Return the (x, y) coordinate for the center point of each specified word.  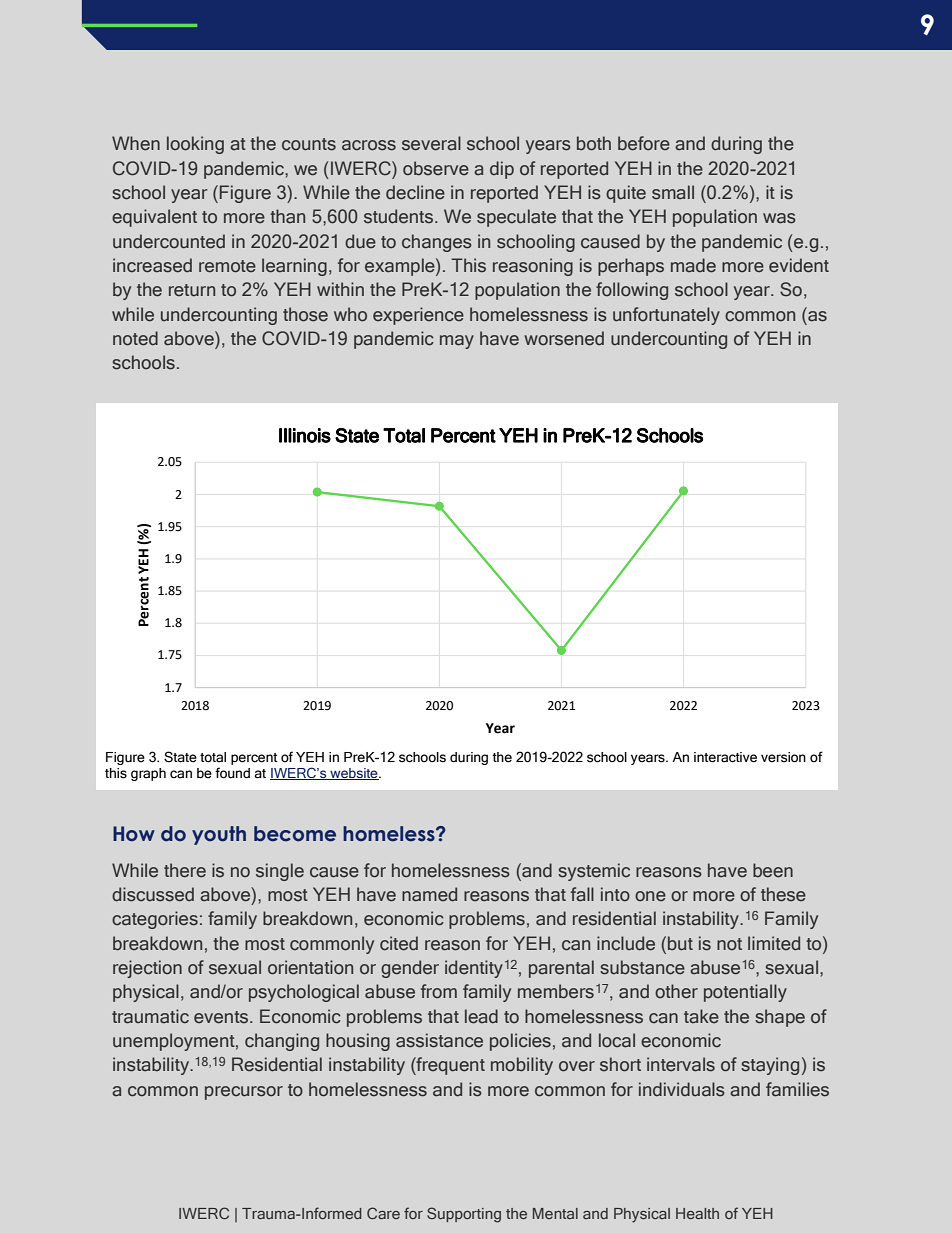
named (429, 894)
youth (219, 835)
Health (697, 1213)
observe (436, 168)
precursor (244, 1093)
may (457, 342)
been (773, 870)
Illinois (305, 435)
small (673, 192)
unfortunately (666, 316)
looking (195, 145)
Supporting (464, 1215)
